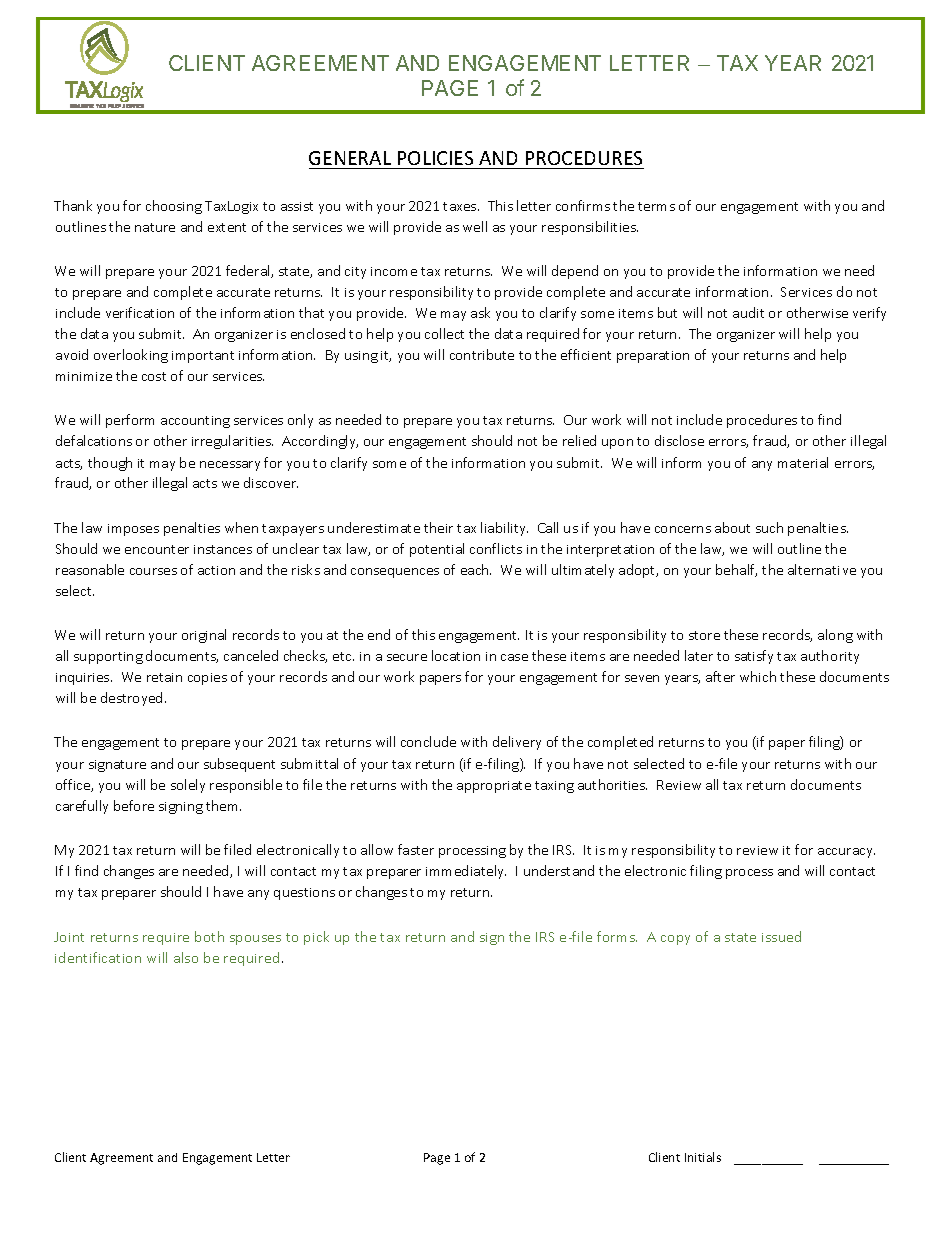  I want to click on appropriate, so click(494, 787).
